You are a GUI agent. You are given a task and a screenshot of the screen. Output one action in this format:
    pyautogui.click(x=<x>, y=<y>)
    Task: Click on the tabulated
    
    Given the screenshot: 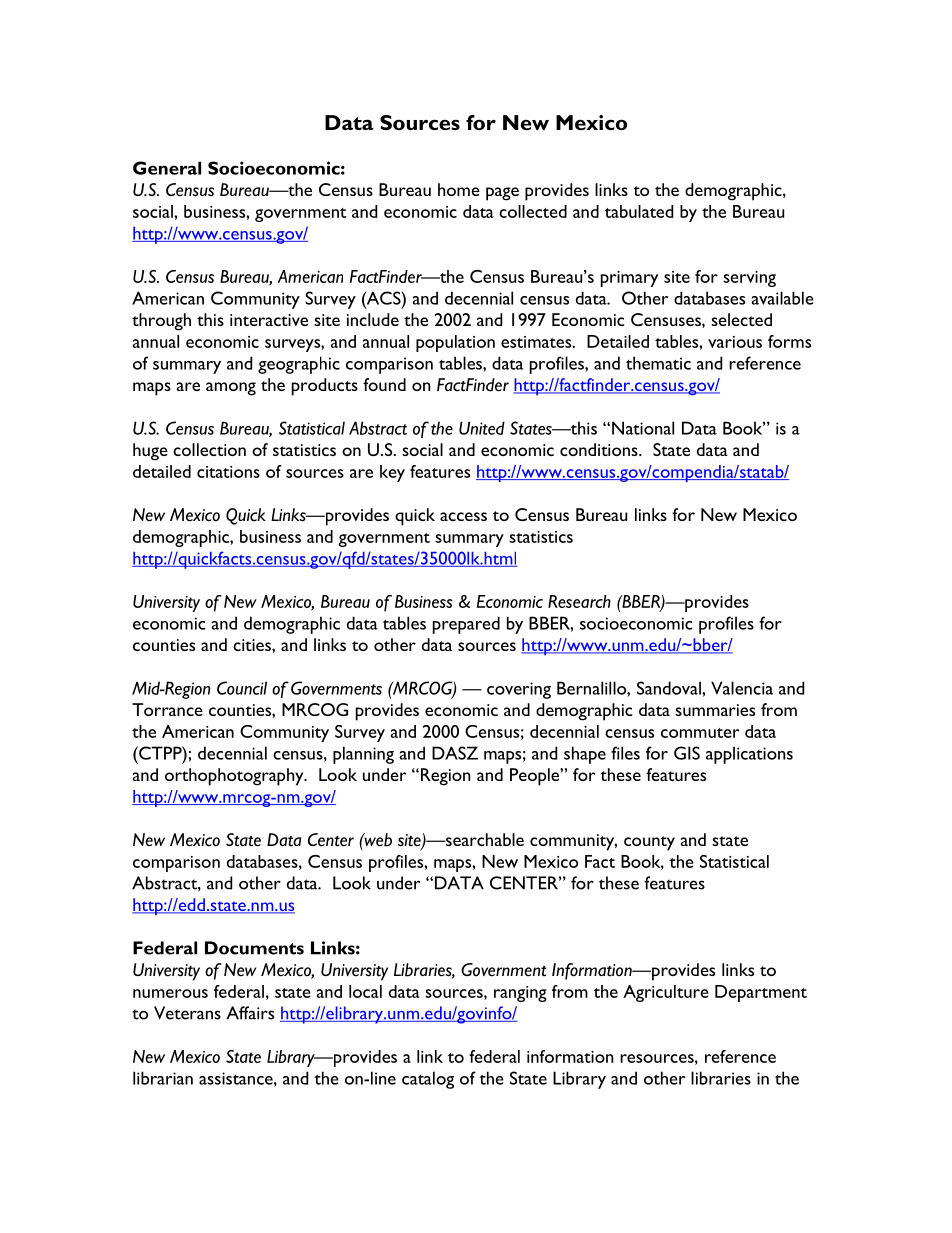 What is the action you would take?
    pyautogui.click(x=639, y=211)
